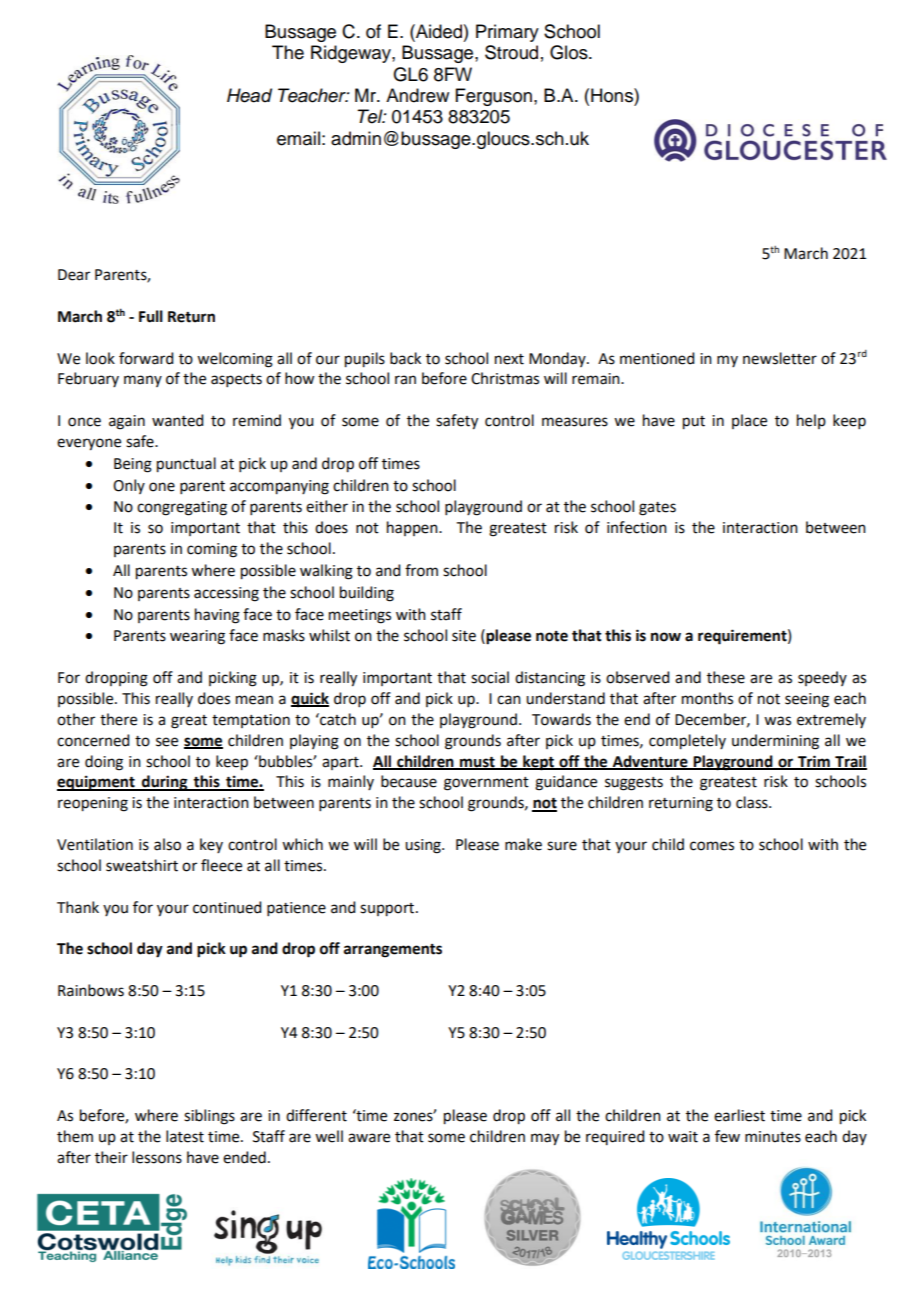 This screenshot has width=924, height=1308. I want to click on may, so click(545, 1139).
